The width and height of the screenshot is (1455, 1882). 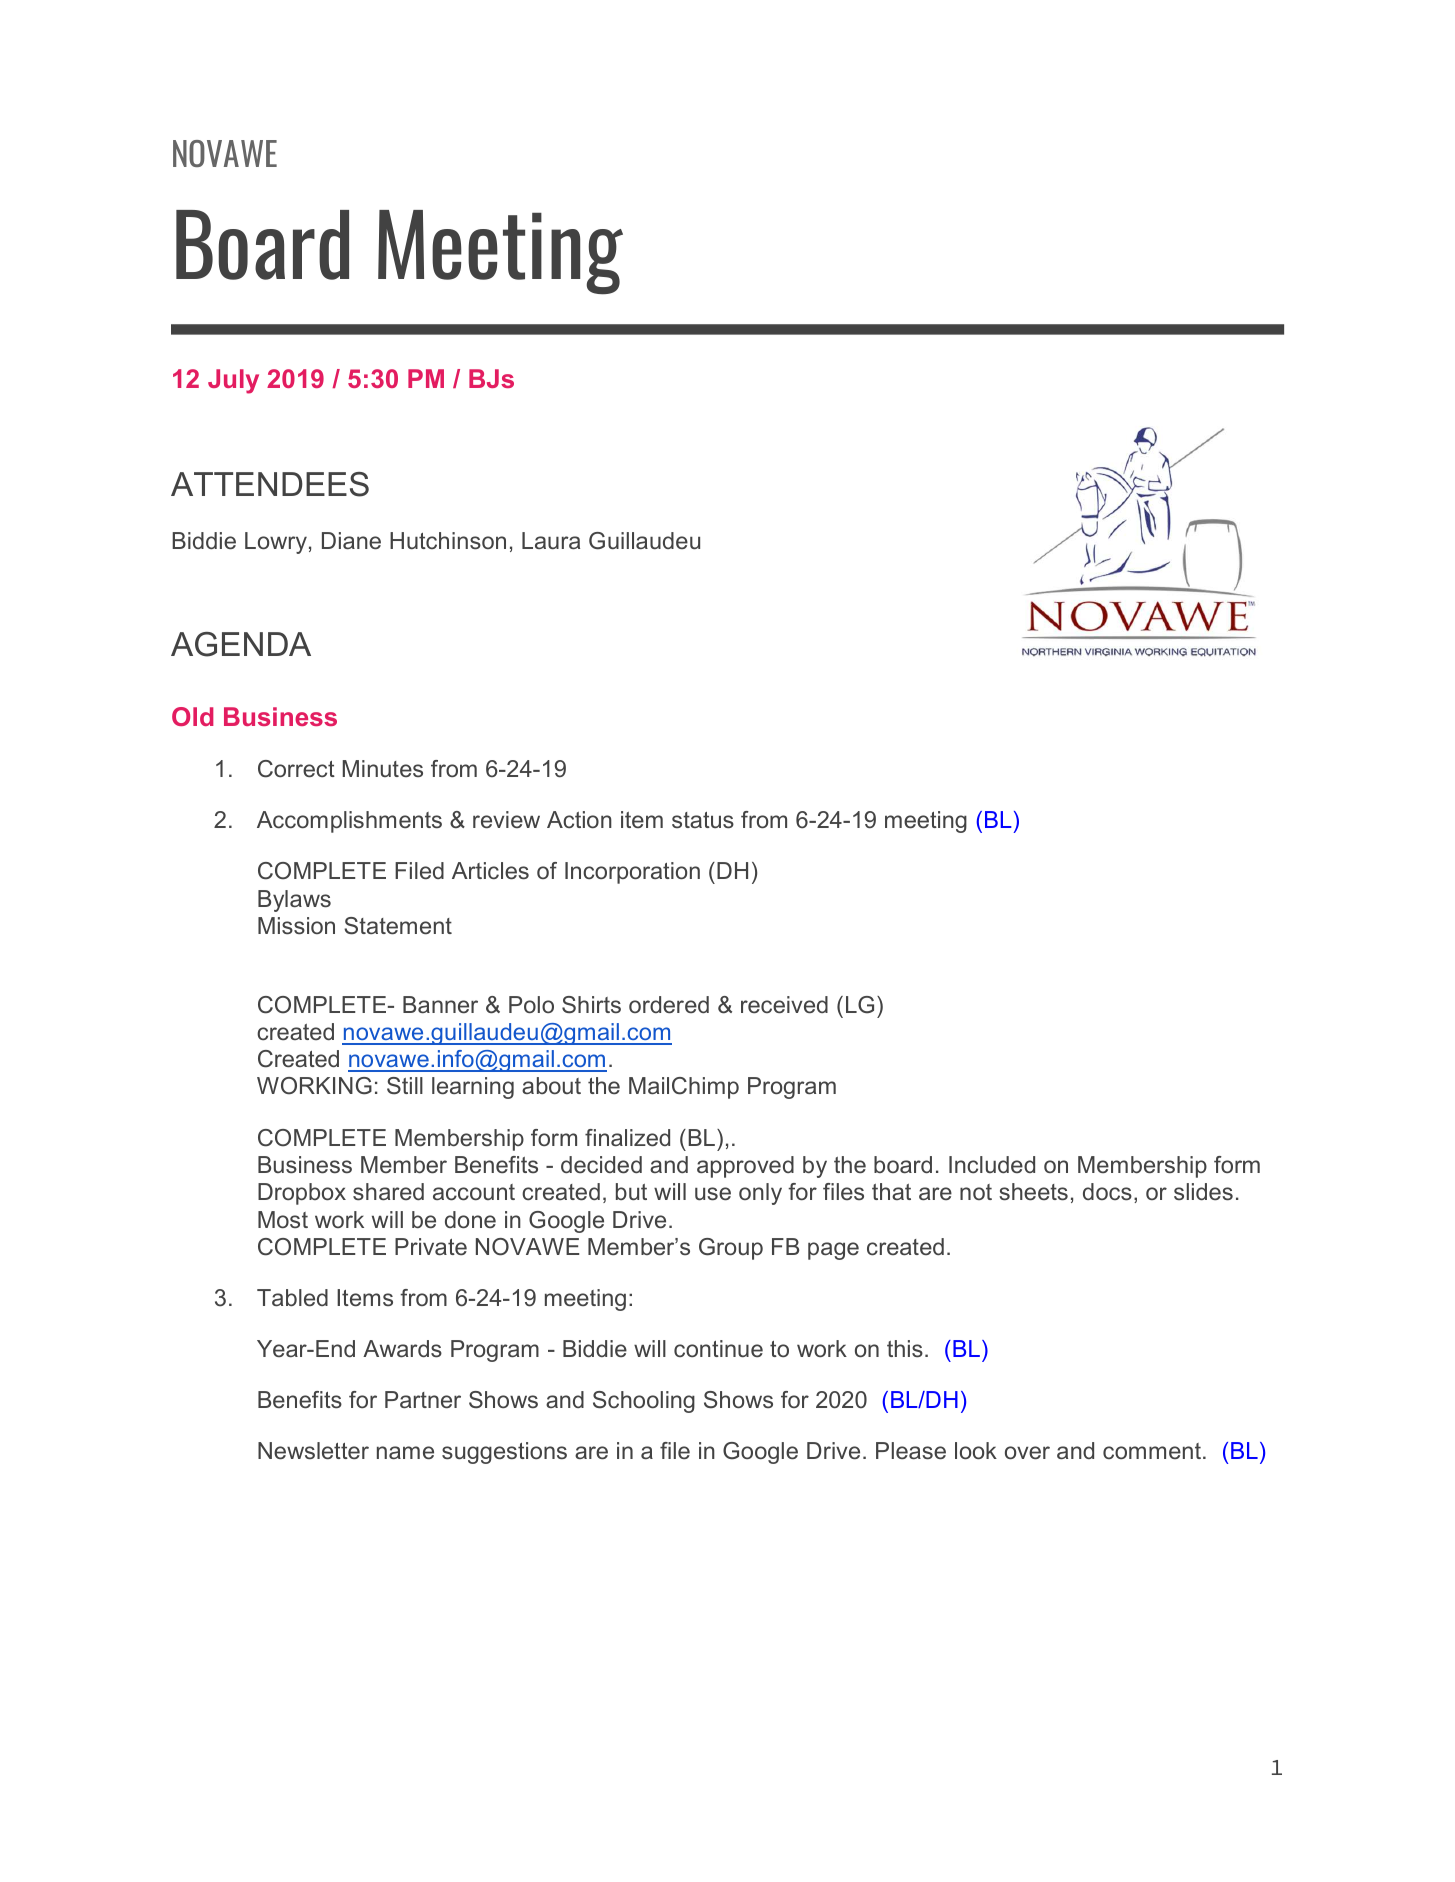 I want to click on Incorporation, so click(x=632, y=873).
